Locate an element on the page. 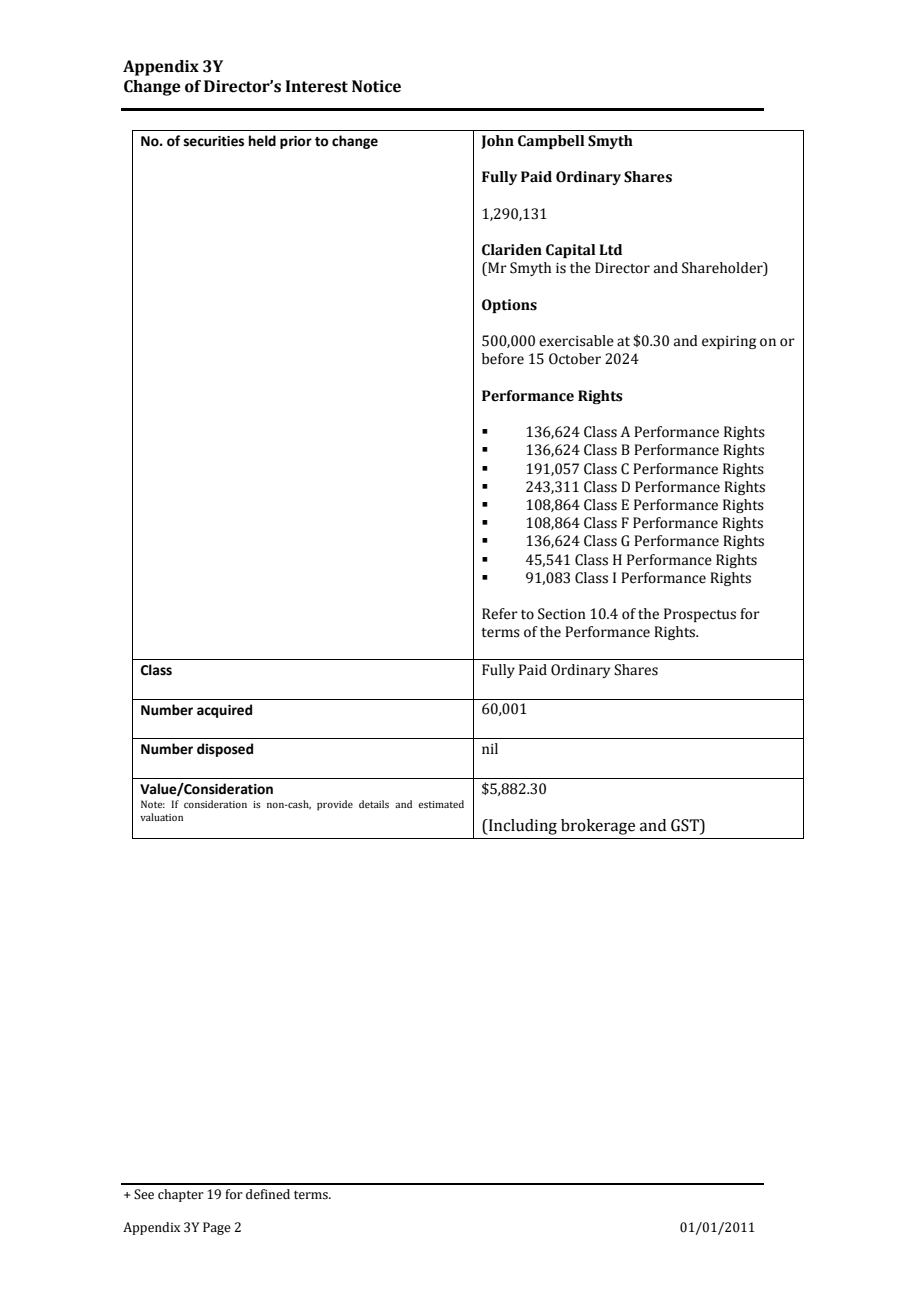 The width and height of the image is (924, 1307). valuation is located at coordinates (161, 817).
